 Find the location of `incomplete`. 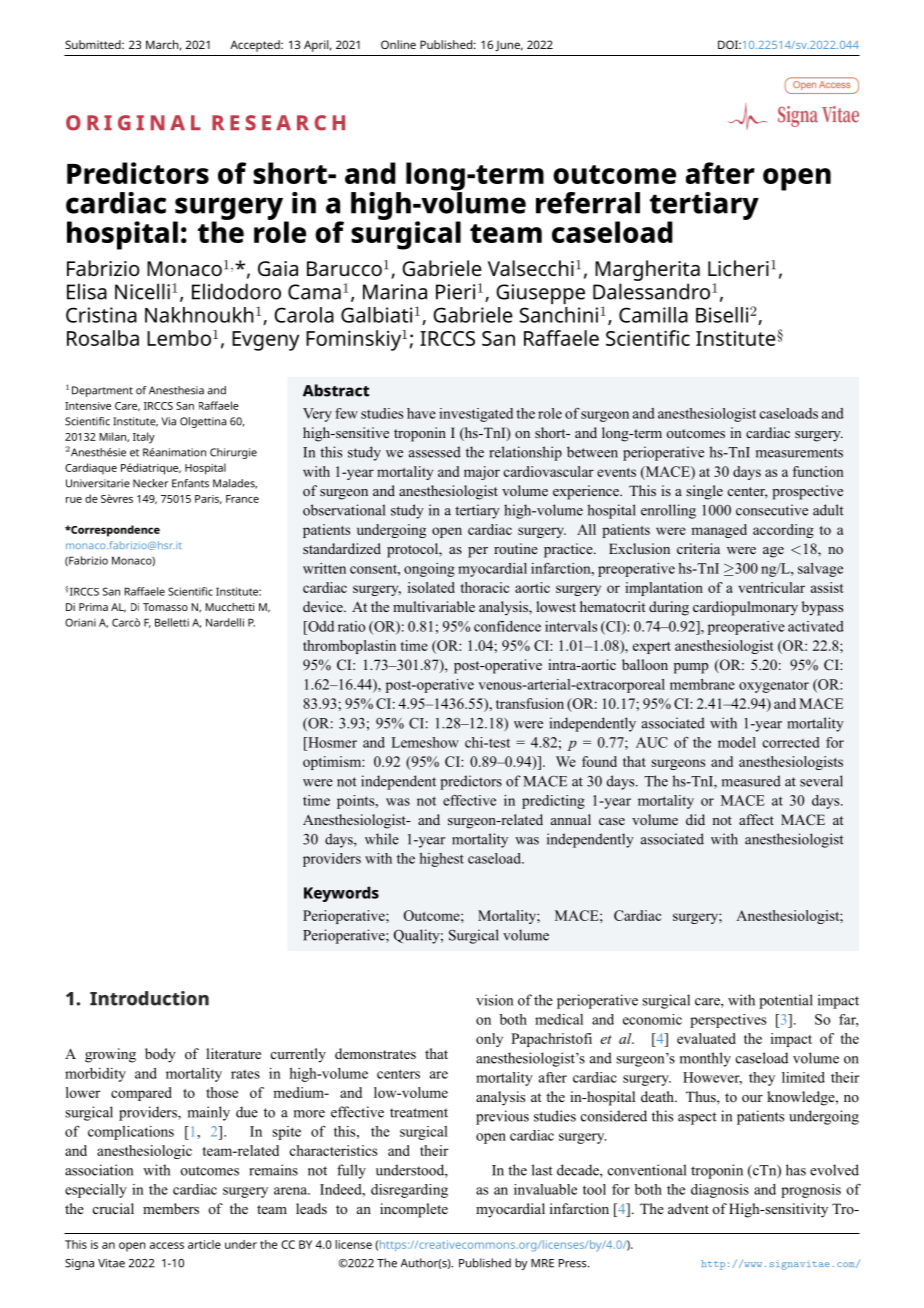

incomplete is located at coordinates (414, 1210).
